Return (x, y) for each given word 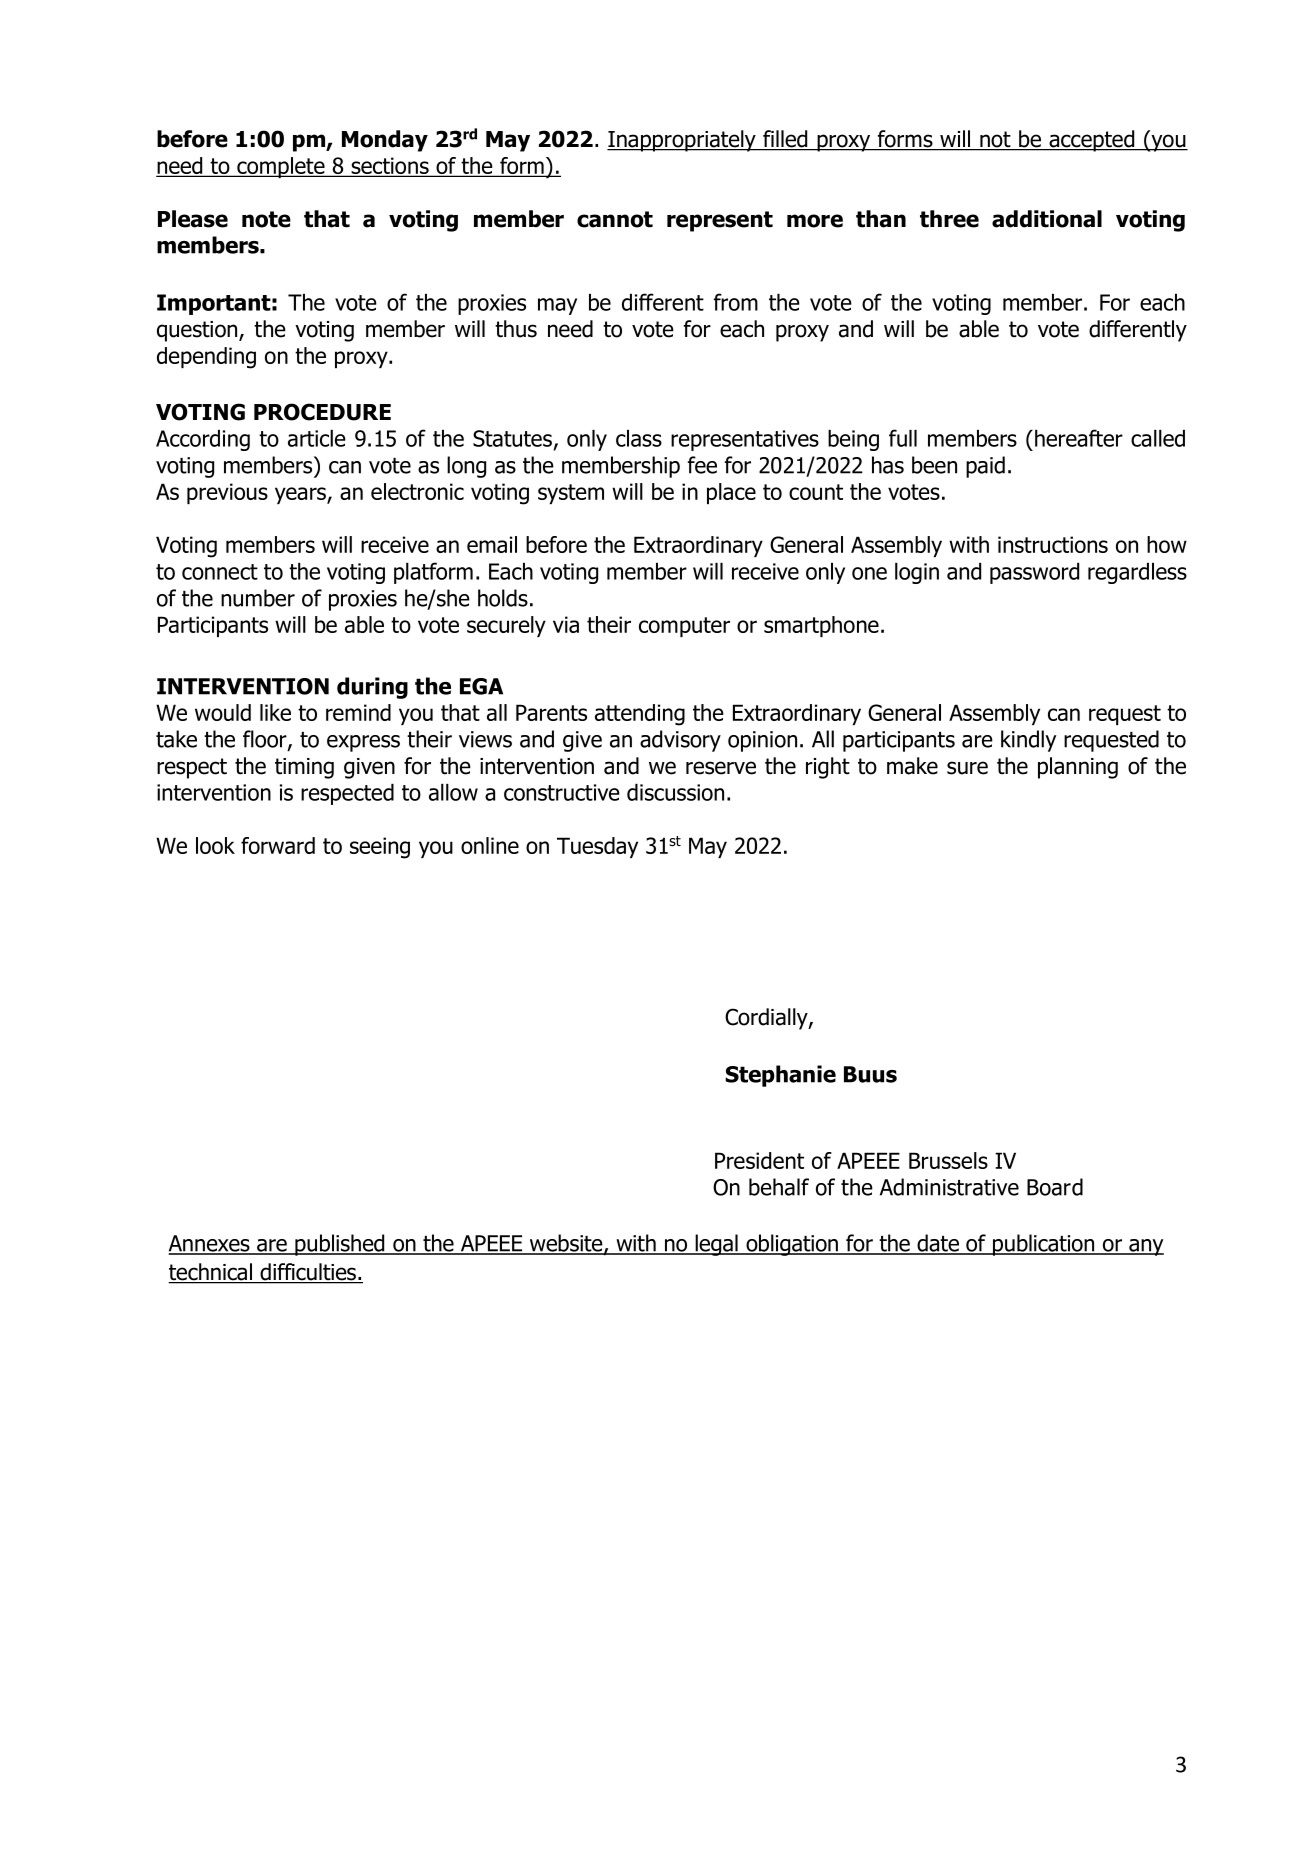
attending (640, 715)
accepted (1092, 141)
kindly (1028, 741)
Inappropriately (682, 141)
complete (281, 167)
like (275, 712)
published (340, 1245)
